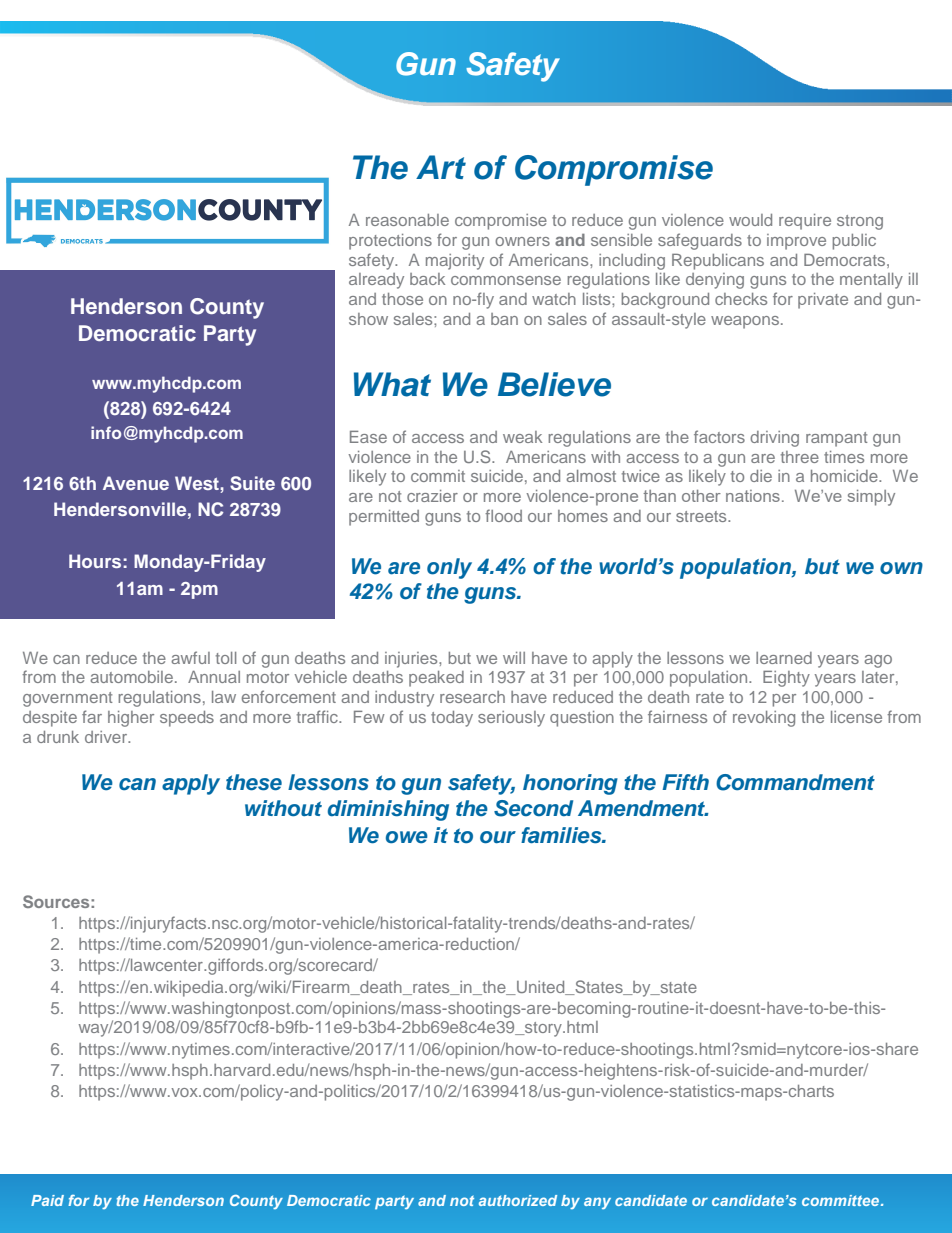 This document has width=952, height=1233. Describe the element at coordinates (702, 516) in the document. I see `streets` at that location.
